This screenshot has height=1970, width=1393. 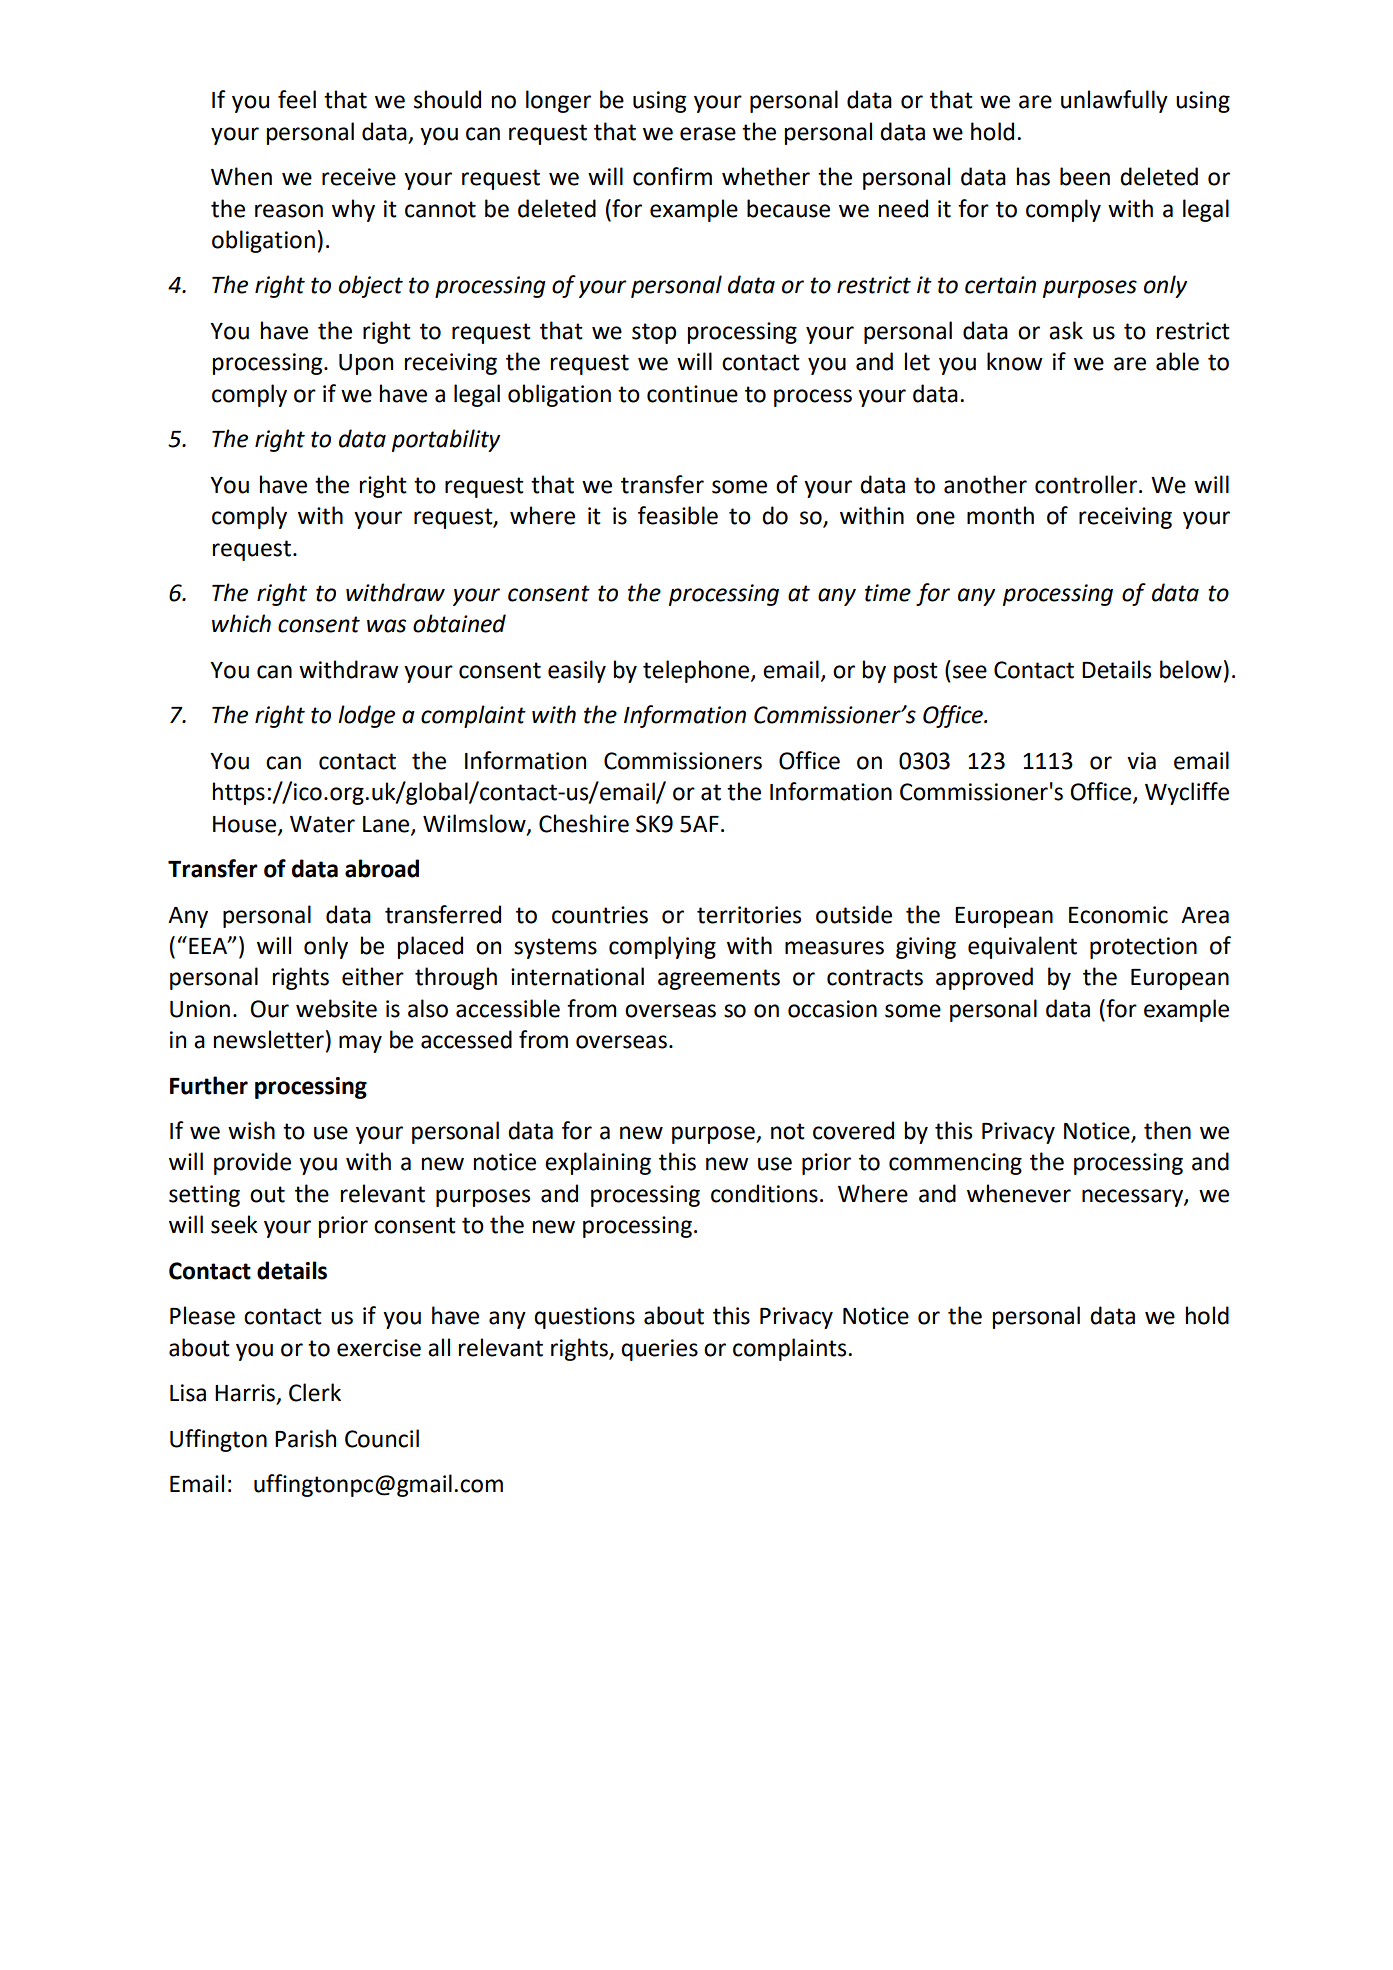 I want to click on via, so click(x=1141, y=761).
